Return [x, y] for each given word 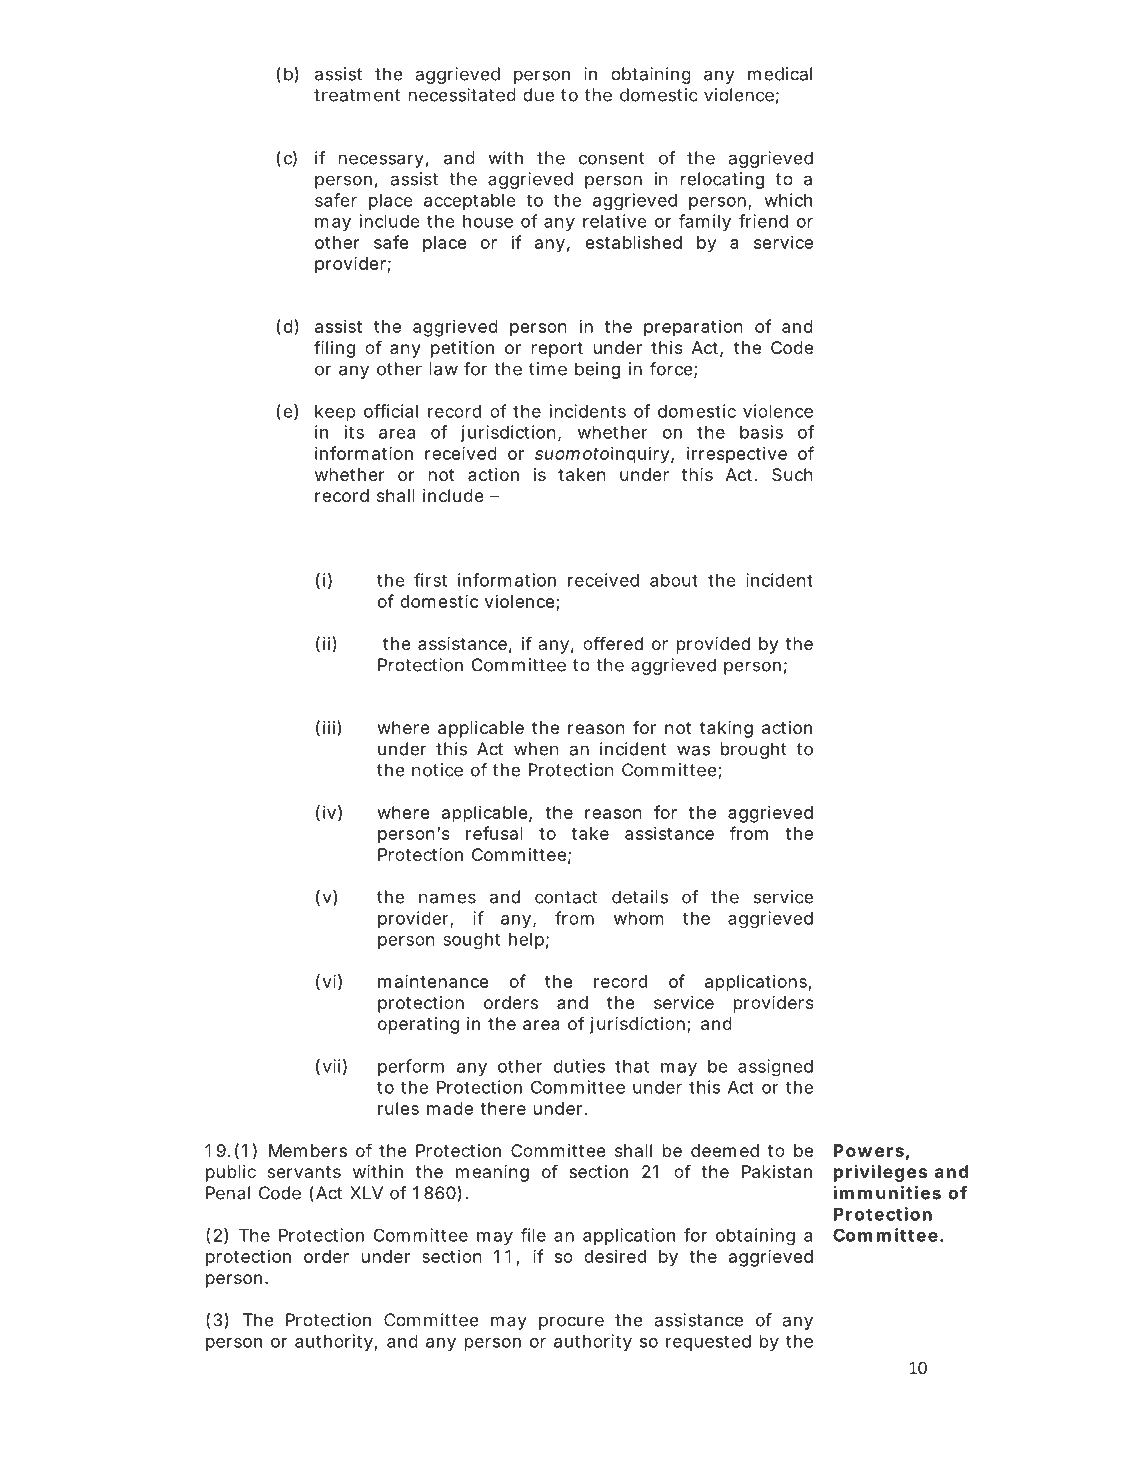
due [538, 95]
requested [708, 1343]
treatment [357, 95]
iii [329, 727]
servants [304, 1172]
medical [780, 74]
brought [753, 750]
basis [761, 432]
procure [571, 1323]
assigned [775, 1068]
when [536, 749]
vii [332, 1066]
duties [579, 1066]
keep [335, 413]
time [548, 369]
